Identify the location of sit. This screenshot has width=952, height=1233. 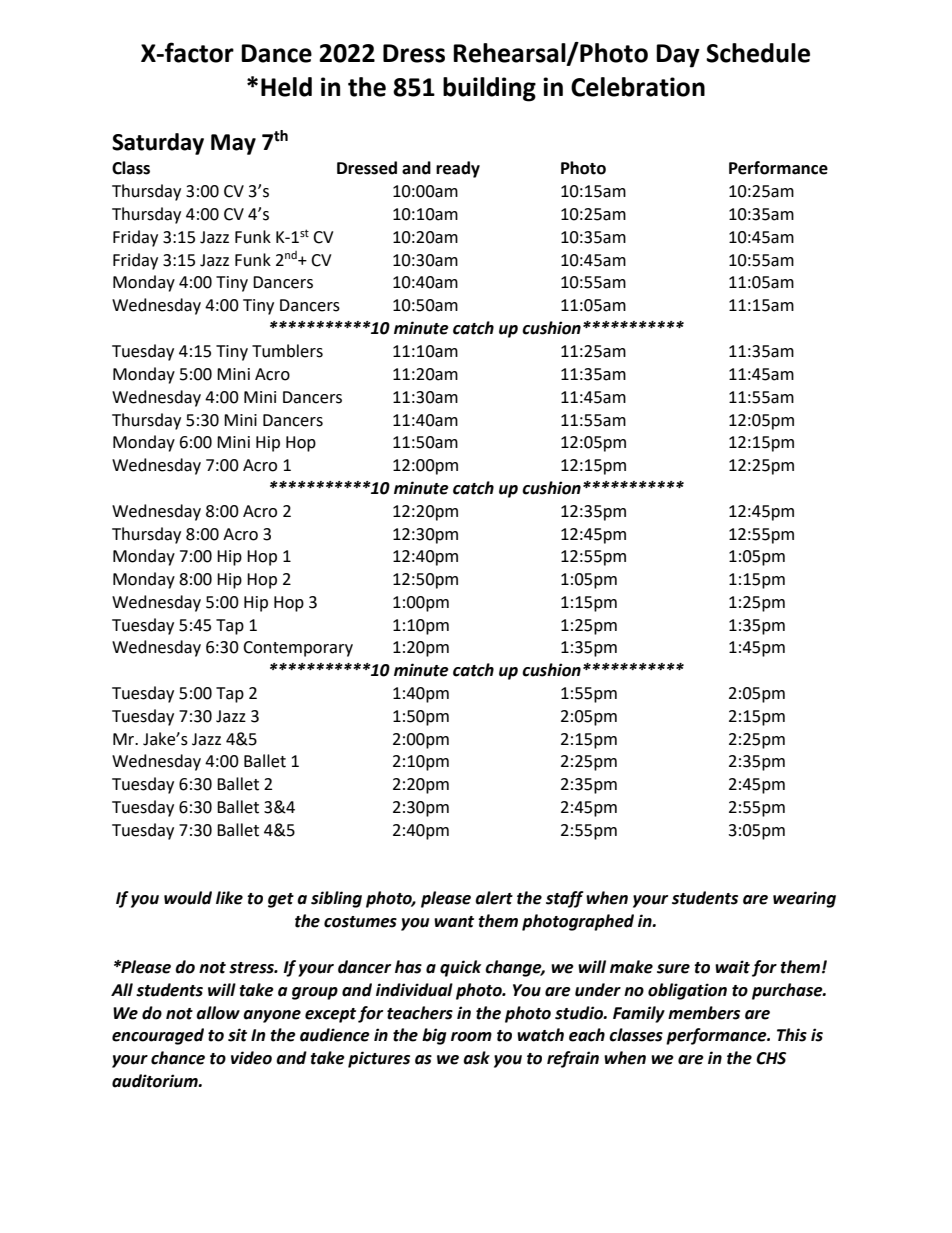
(237, 1035).
